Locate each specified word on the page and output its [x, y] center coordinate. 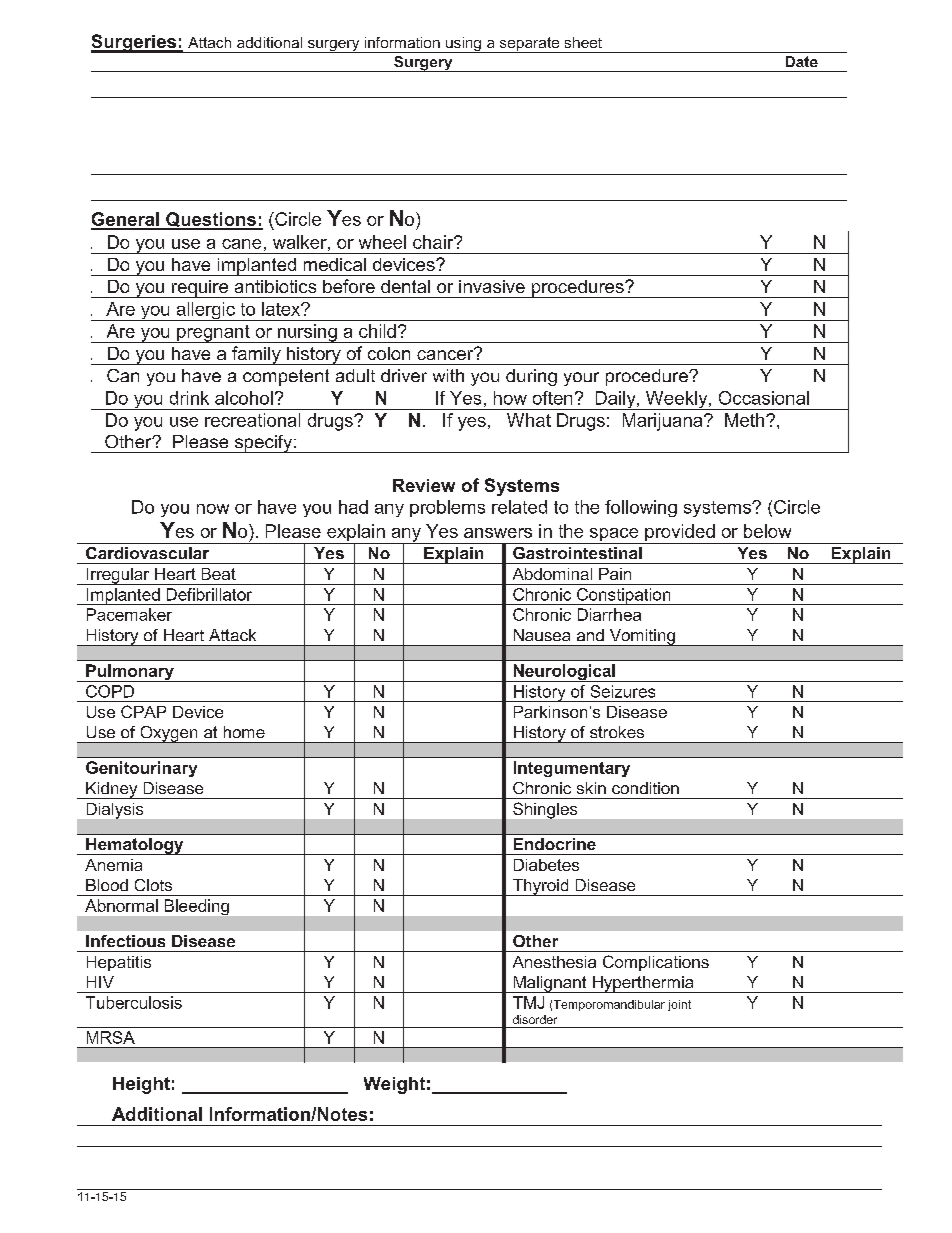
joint [679, 1005]
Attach [209, 42]
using [463, 45]
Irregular [118, 576]
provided [680, 534]
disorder [535, 1019]
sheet [583, 42]
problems [447, 508]
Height [141, 1085]
